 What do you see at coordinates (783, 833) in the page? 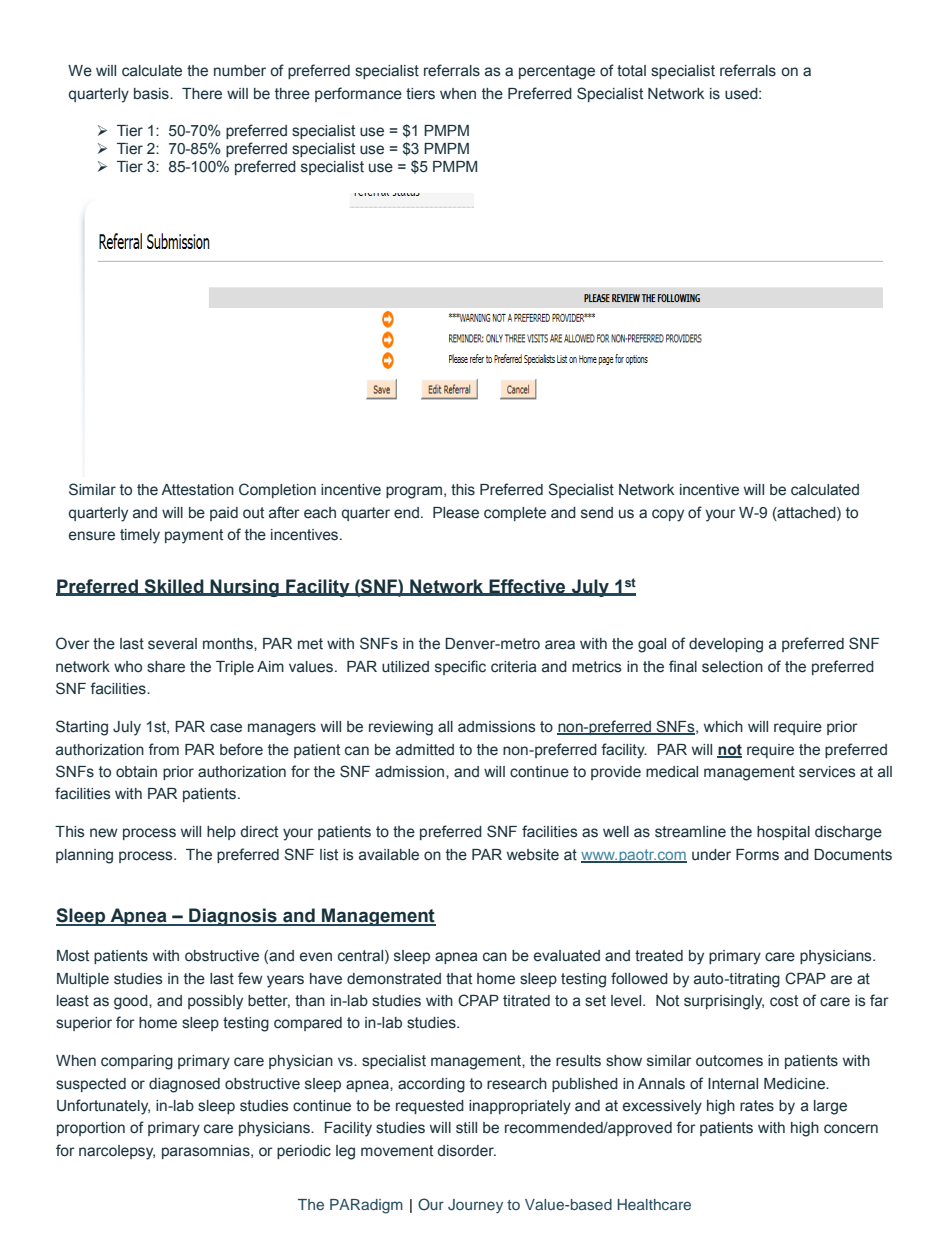
I see `hospital` at bounding box center [783, 833].
